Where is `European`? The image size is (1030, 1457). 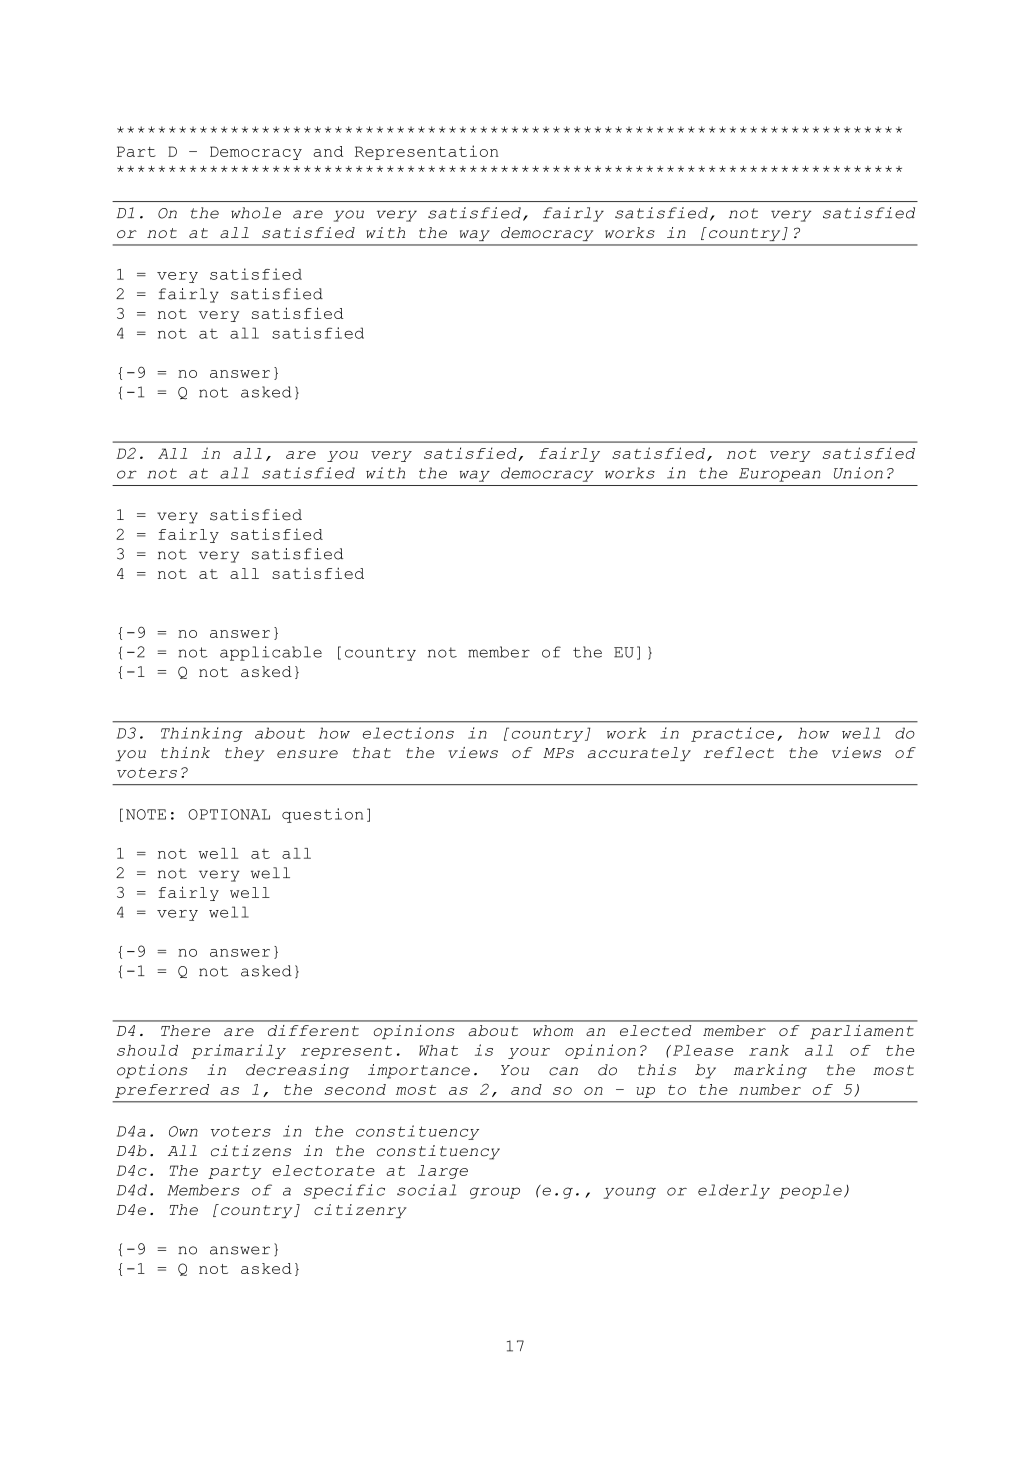 European is located at coordinates (780, 475).
